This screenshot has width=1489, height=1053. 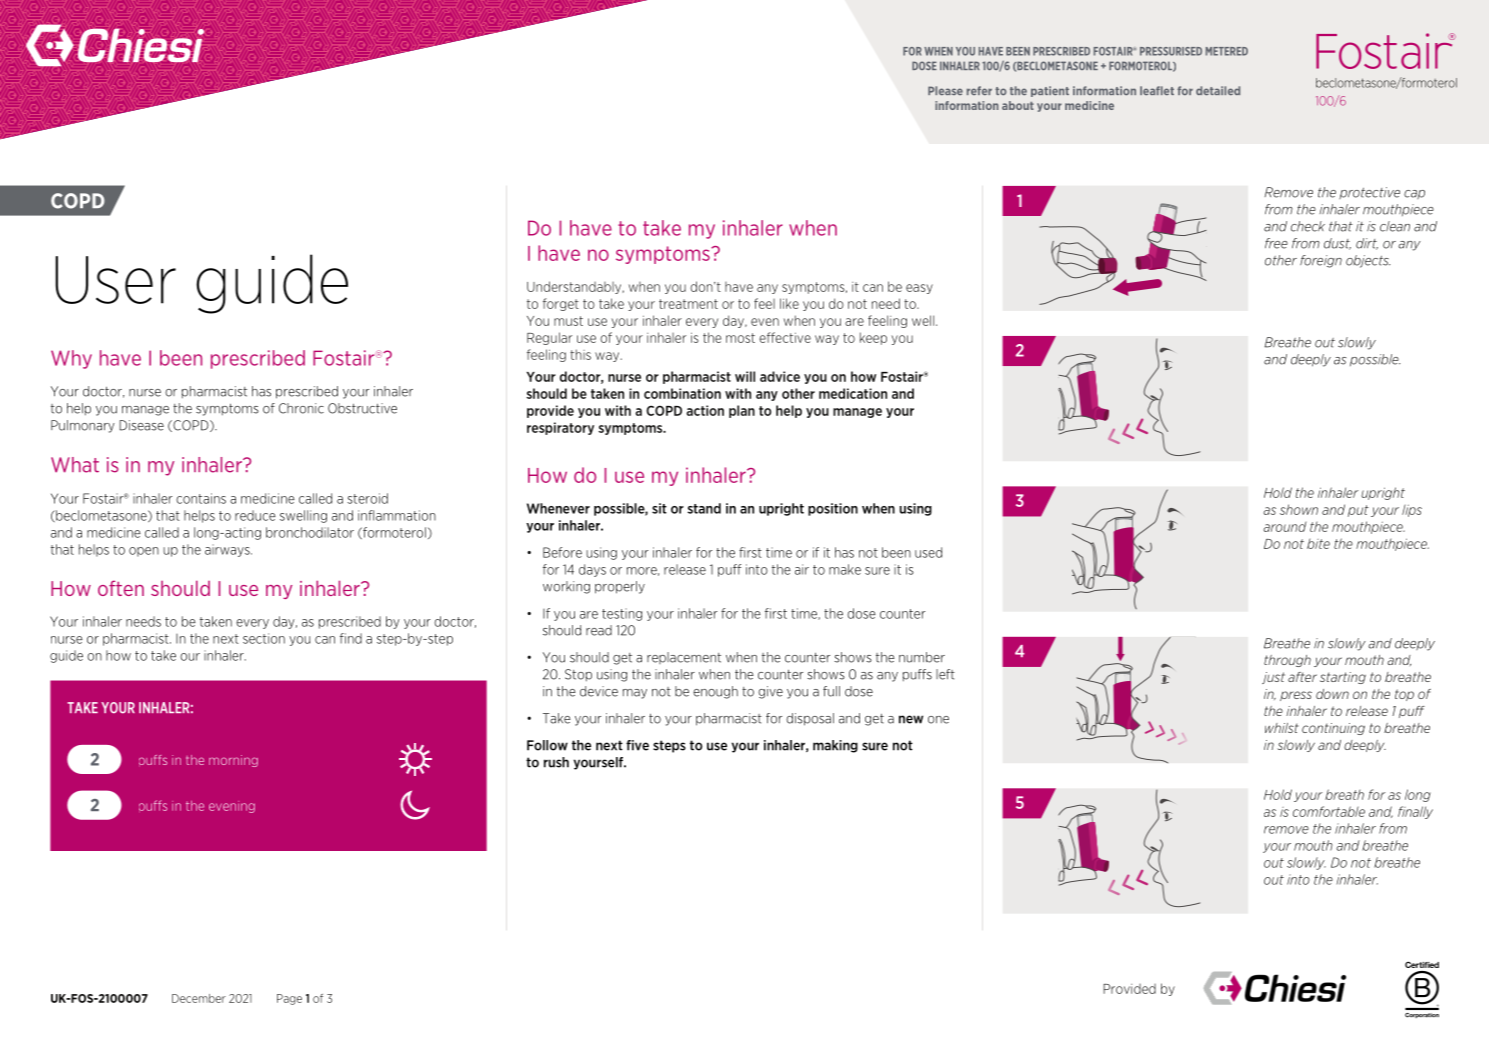 What do you see at coordinates (833, 509) in the screenshot?
I see `position` at bounding box center [833, 509].
